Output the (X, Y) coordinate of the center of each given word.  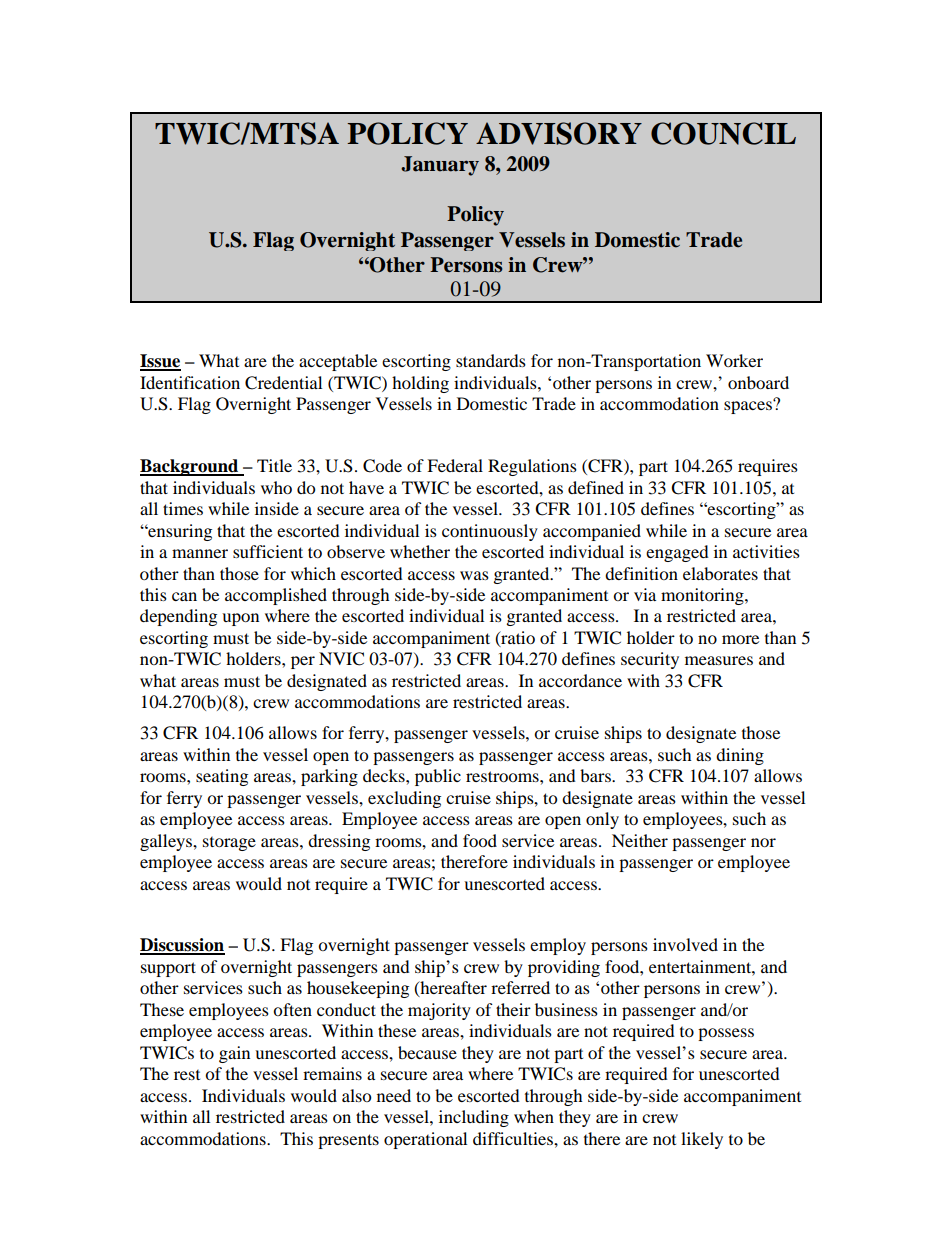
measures (719, 660)
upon (240, 619)
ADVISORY (559, 133)
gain (234, 1054)
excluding (404, 799)
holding (420, 384)
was (474, 575)
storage (229, 844)
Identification (190, 382)
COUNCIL (723, 133)
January (440, 166)
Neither (640, 840)
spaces (749, 406)
